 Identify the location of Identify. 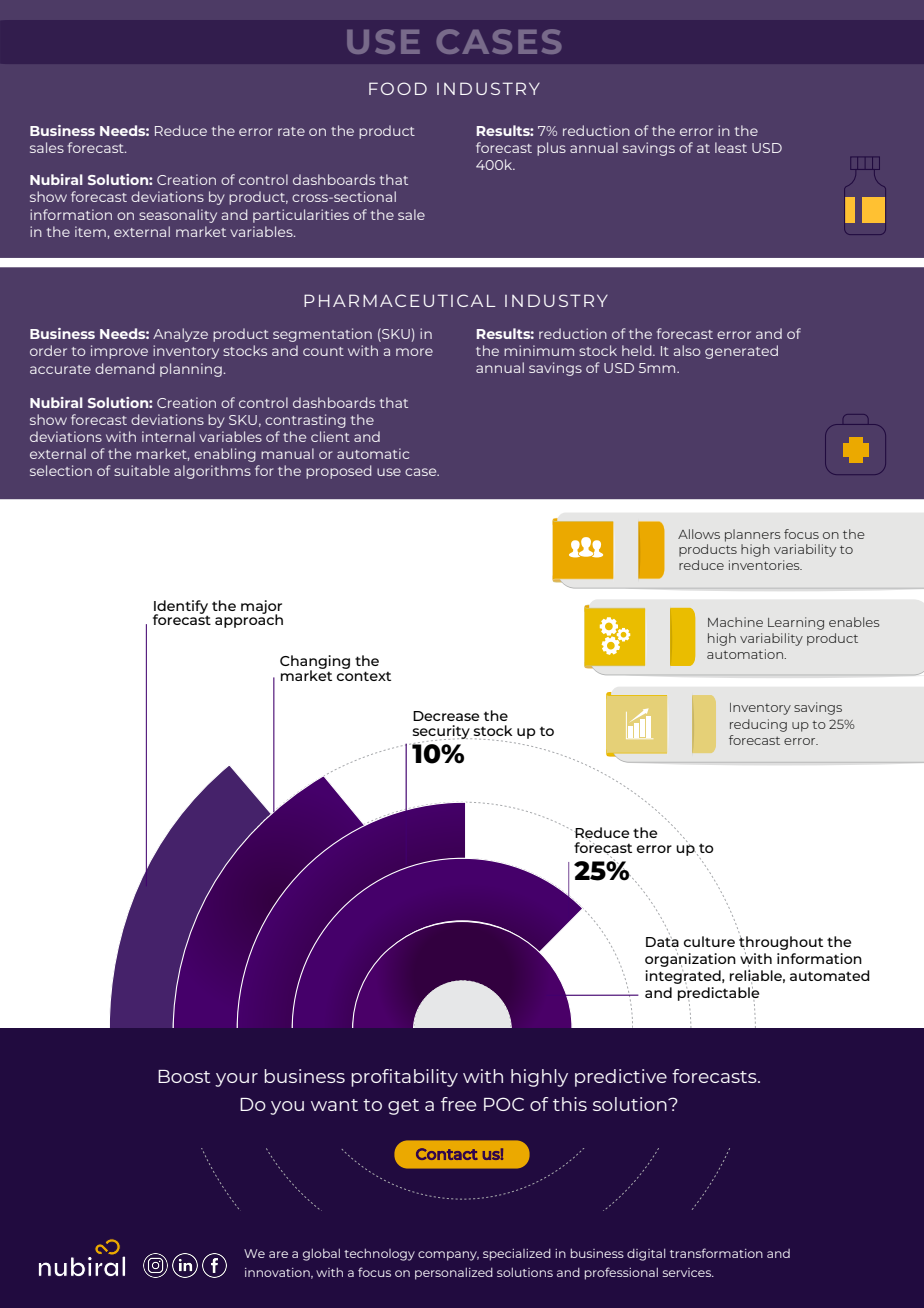
(181, 608).
